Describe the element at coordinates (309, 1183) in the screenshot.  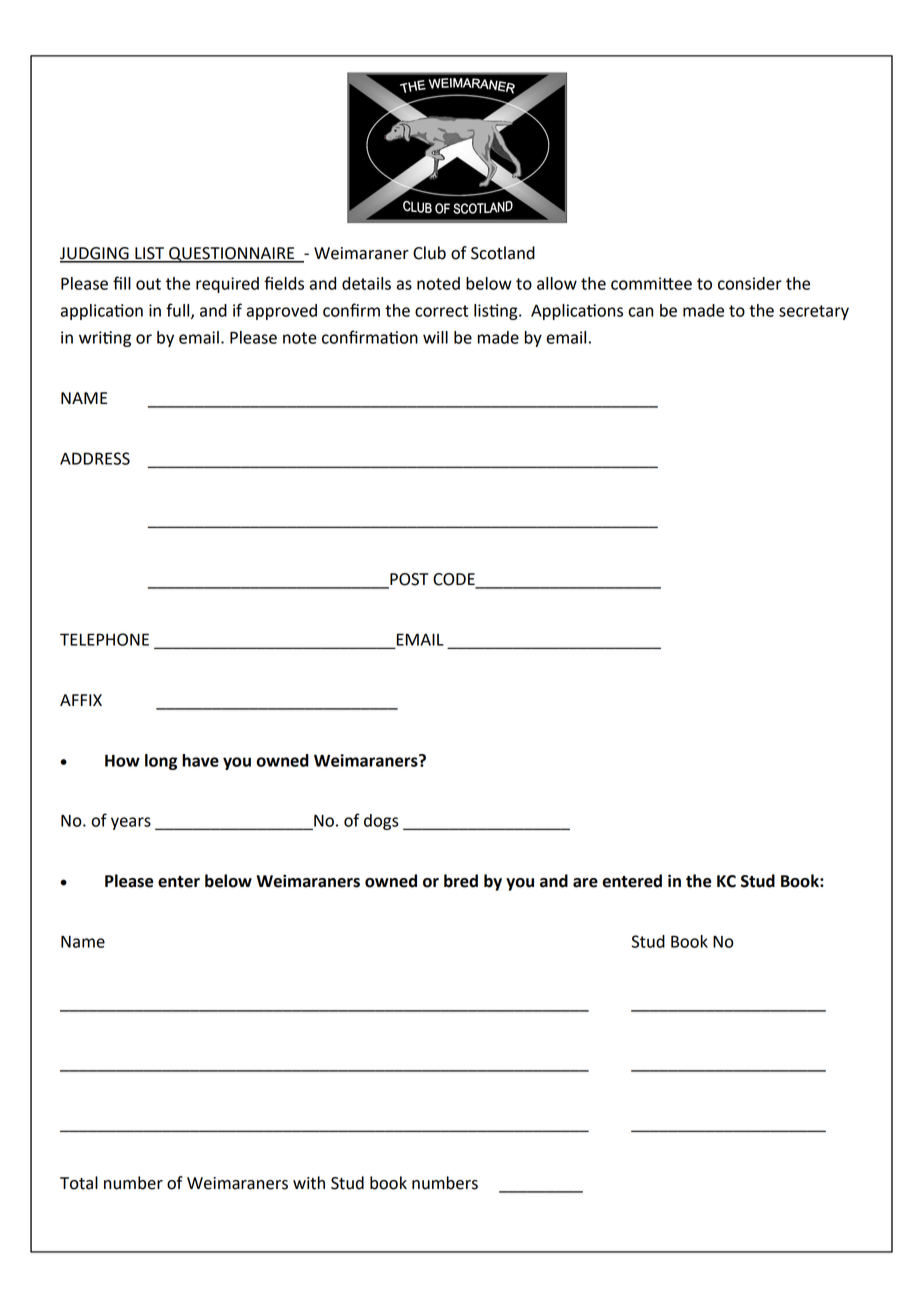
I see `with` at that location.
